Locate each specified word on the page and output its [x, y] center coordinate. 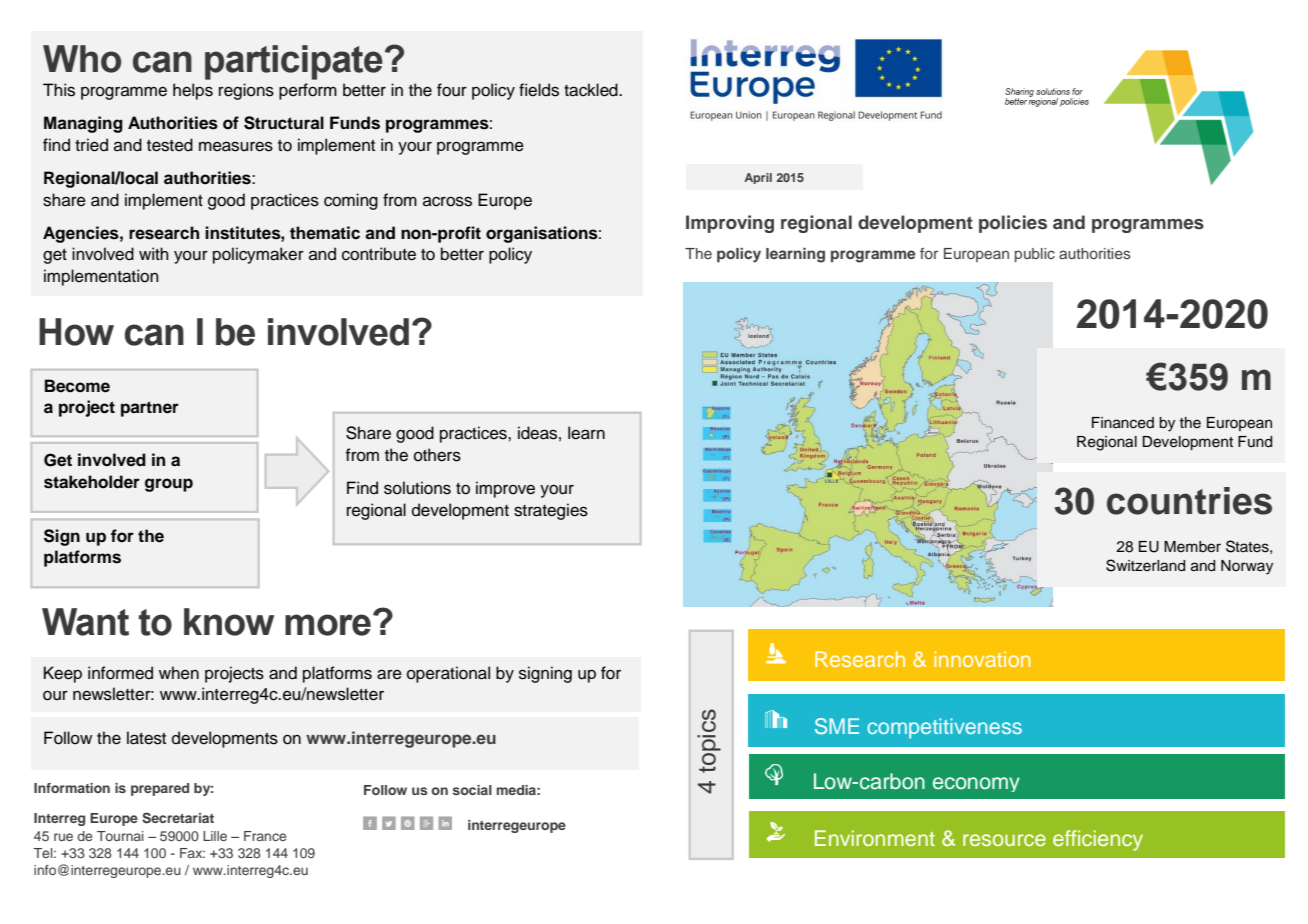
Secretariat [178, 818]
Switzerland [1145, 565]
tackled [592, 90]
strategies [551, 511]
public [1035, 255]
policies [1013, 224]
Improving [730, 224]
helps [193, 91]
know [229, 622]
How [76, 332]
